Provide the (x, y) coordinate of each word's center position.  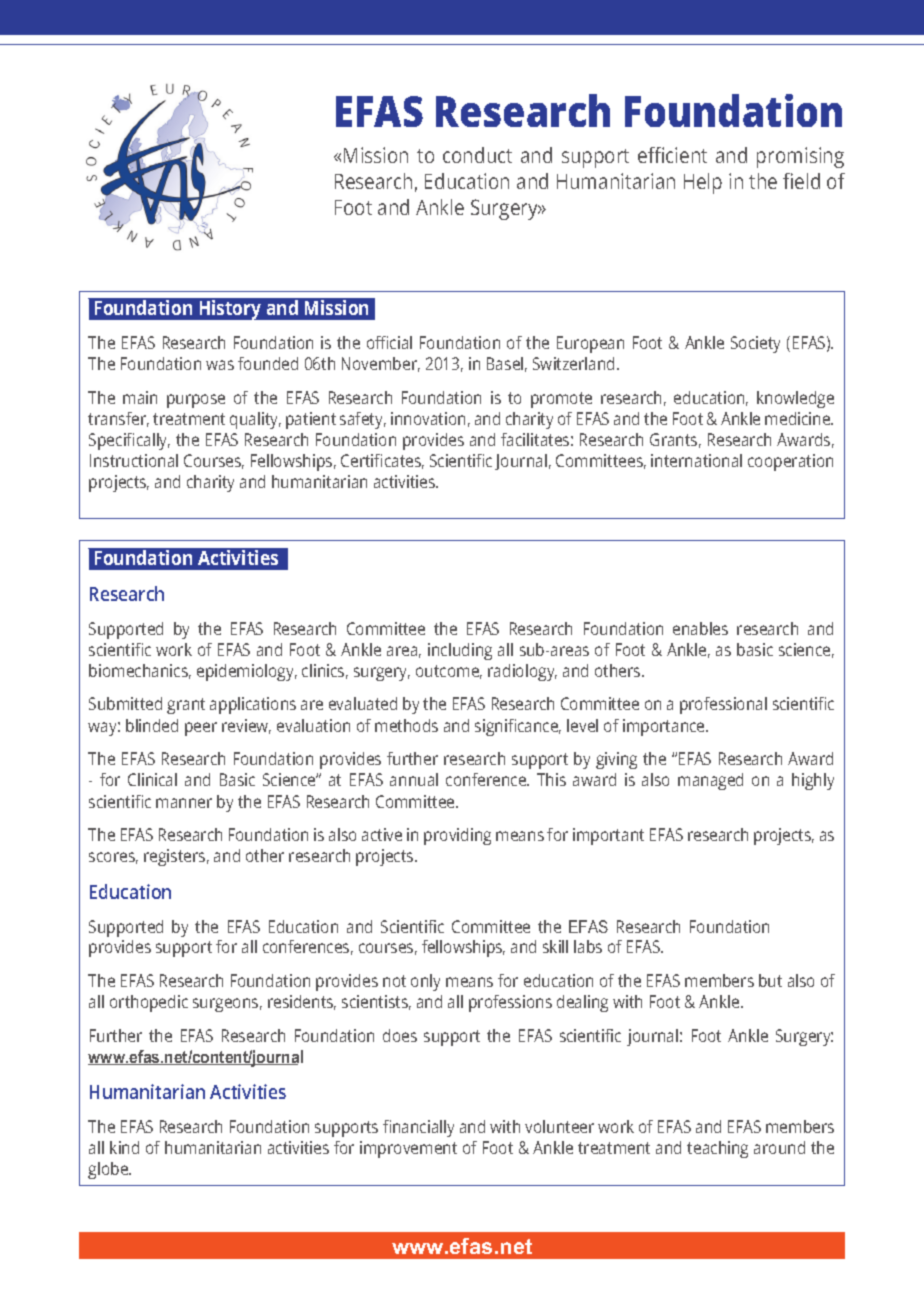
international (696, 460)
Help (703, 183)
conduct (477, 155)
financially (418, 1128)
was (220, 365)
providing (457, 836)
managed (710, 781)
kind (124, 1147)
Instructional (134, 460)
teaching (717, 1149)
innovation (428, 418)
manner (184, 803)
